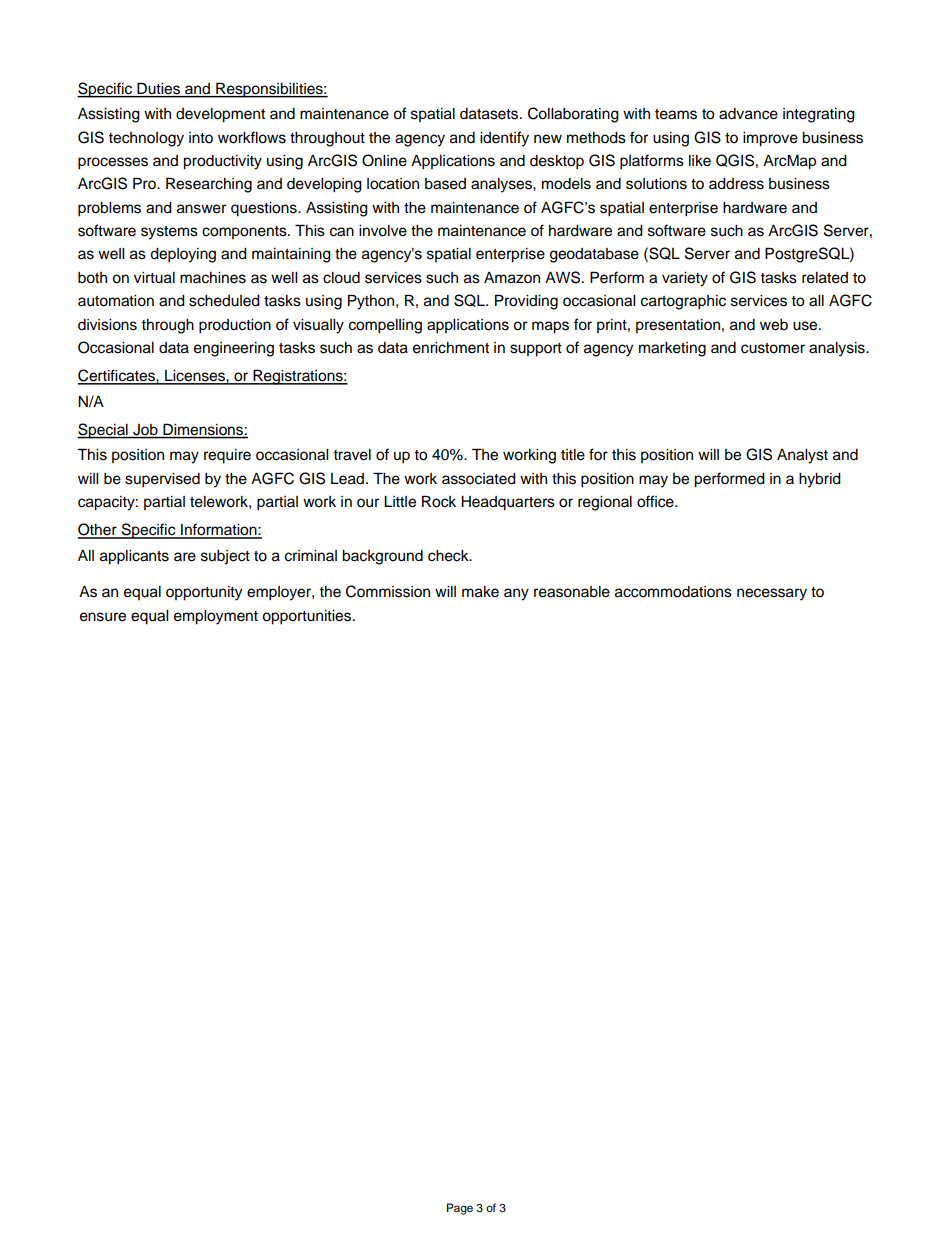 This screenshot has width=952, height=1233. Describe the element at coordinates (460, 1209) in the screenshot. I see `Page` at that location.
